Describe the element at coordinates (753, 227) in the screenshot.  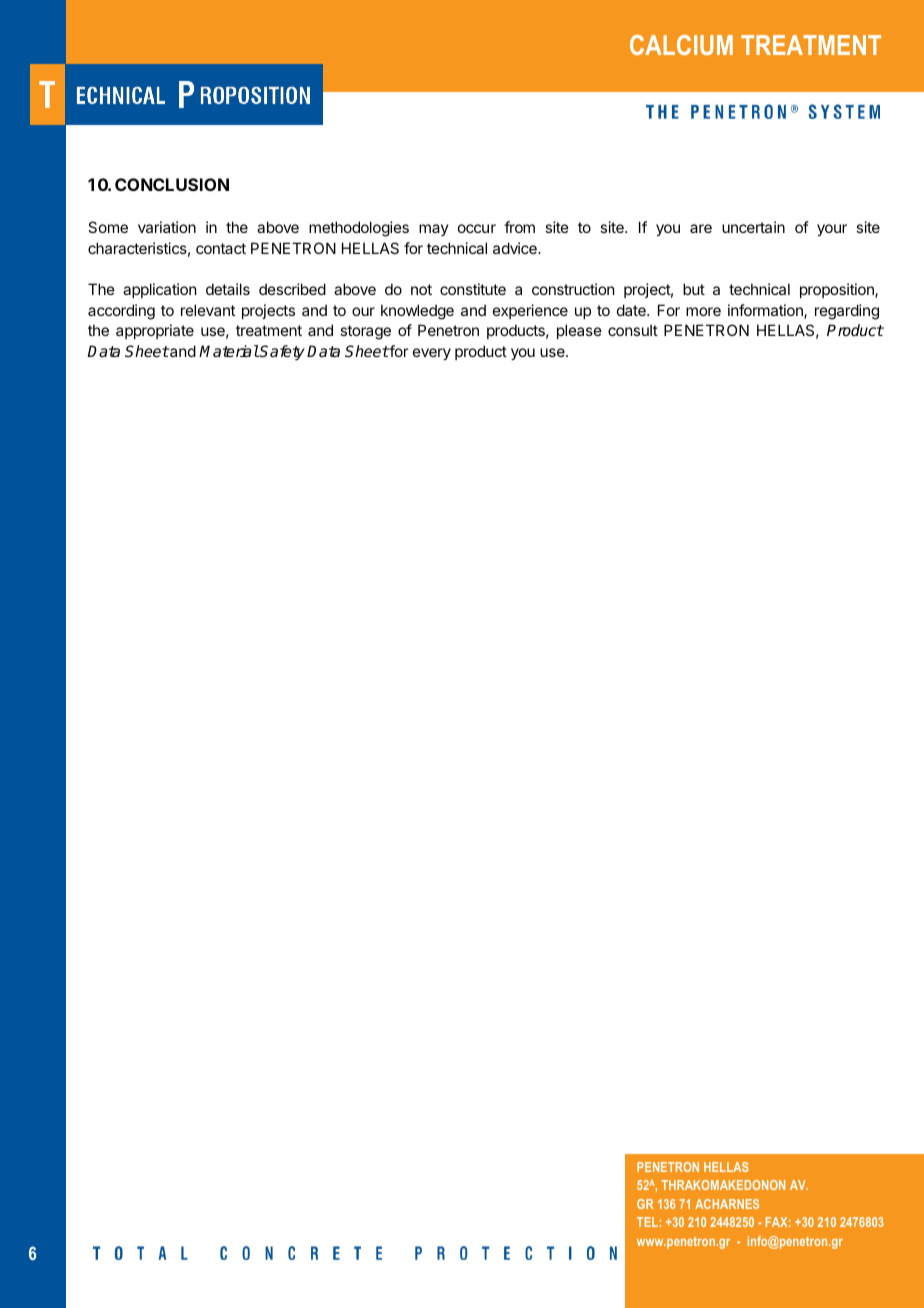
I see `uncertain` at that location.
